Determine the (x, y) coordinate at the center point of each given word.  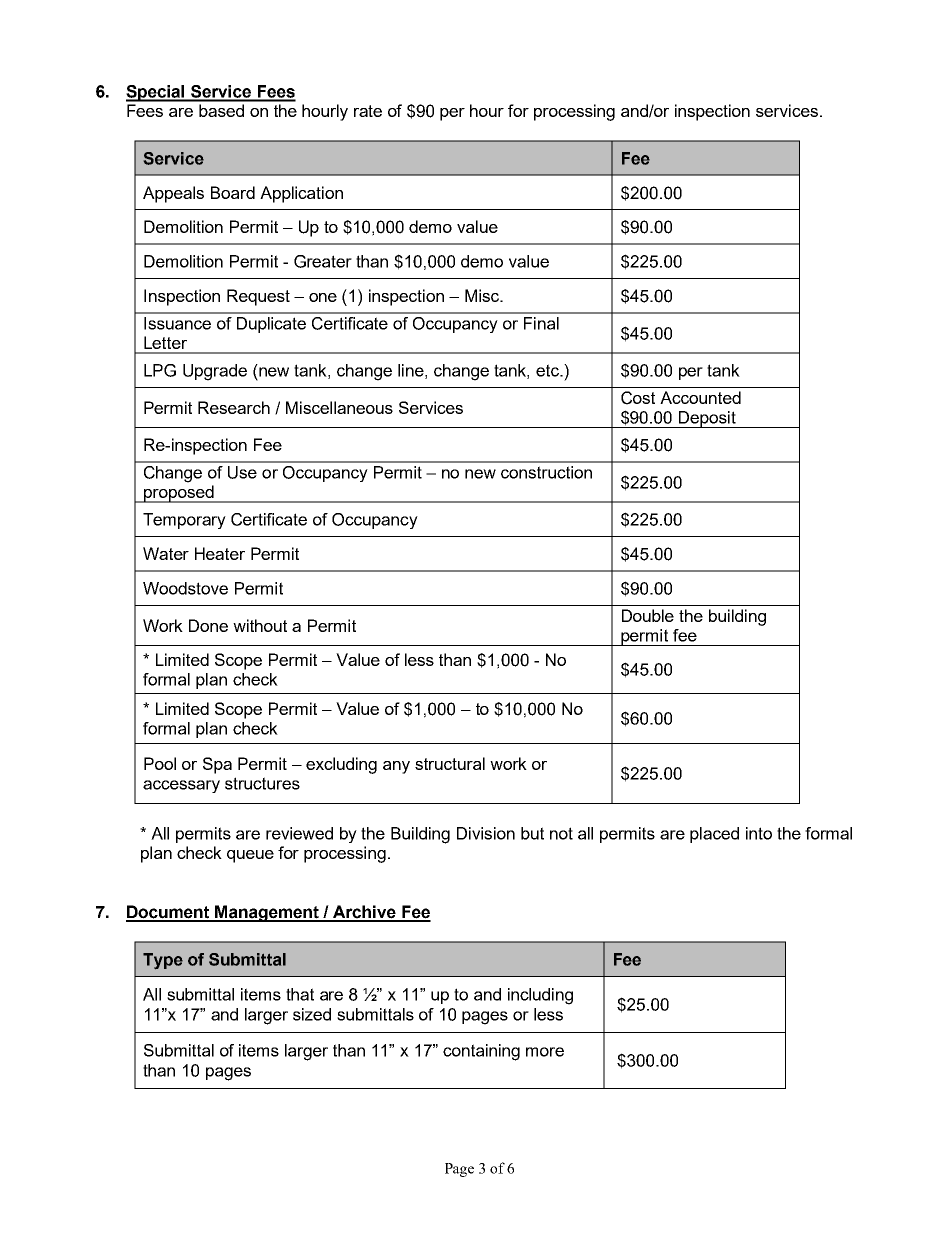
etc (548, 370)
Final (541, 323)
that (300, 994)
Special (156, 93)
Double (648, 615)
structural (450, 763)
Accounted (700, 397)
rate (368, 111)
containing (481, 1052)
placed (714, 835)
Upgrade (215, 372)
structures (262, 783)
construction (546, 472)
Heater (220, 553)
